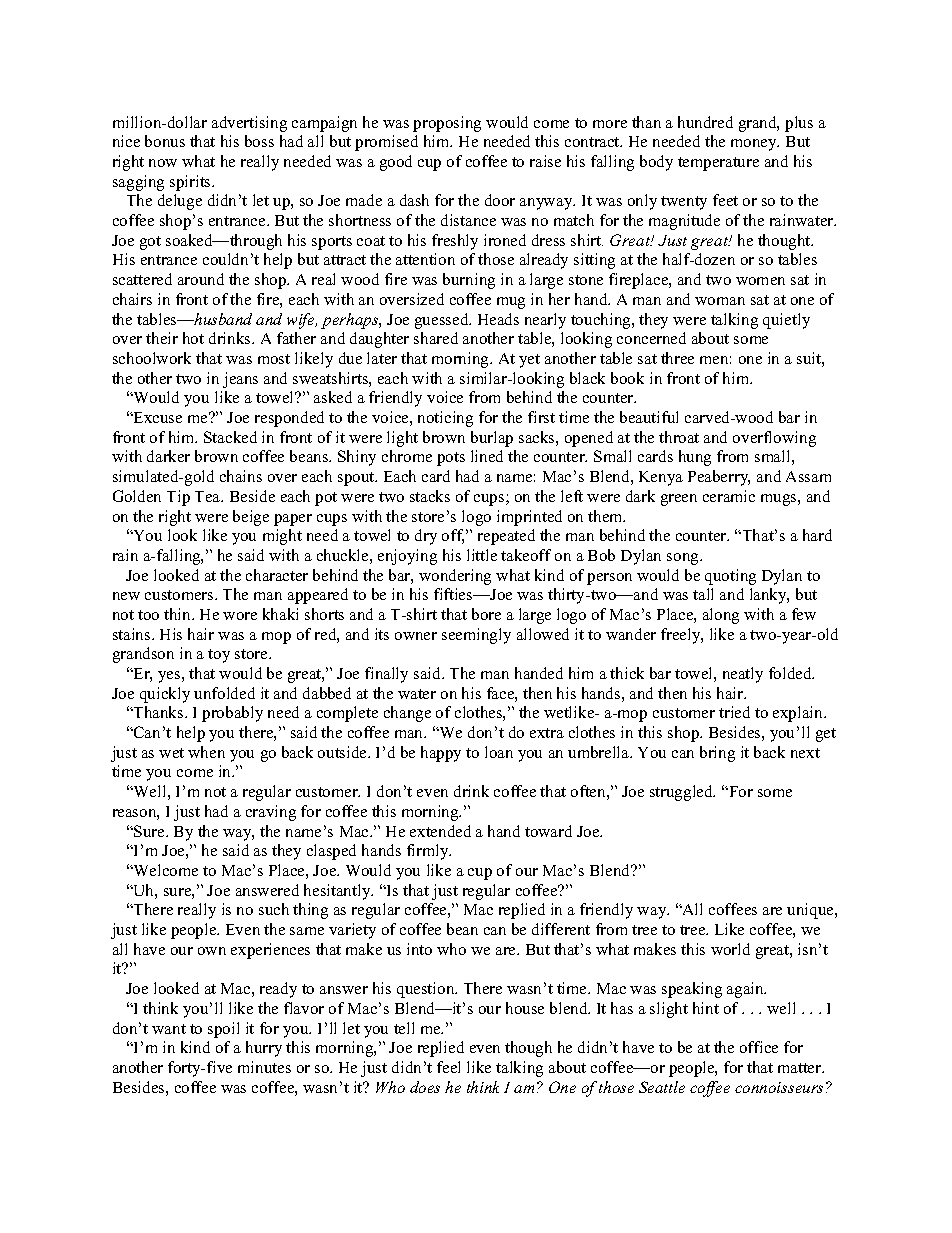  Describe the element at coordinates (206, 752) in the screenshot. I see `when` at that location.
